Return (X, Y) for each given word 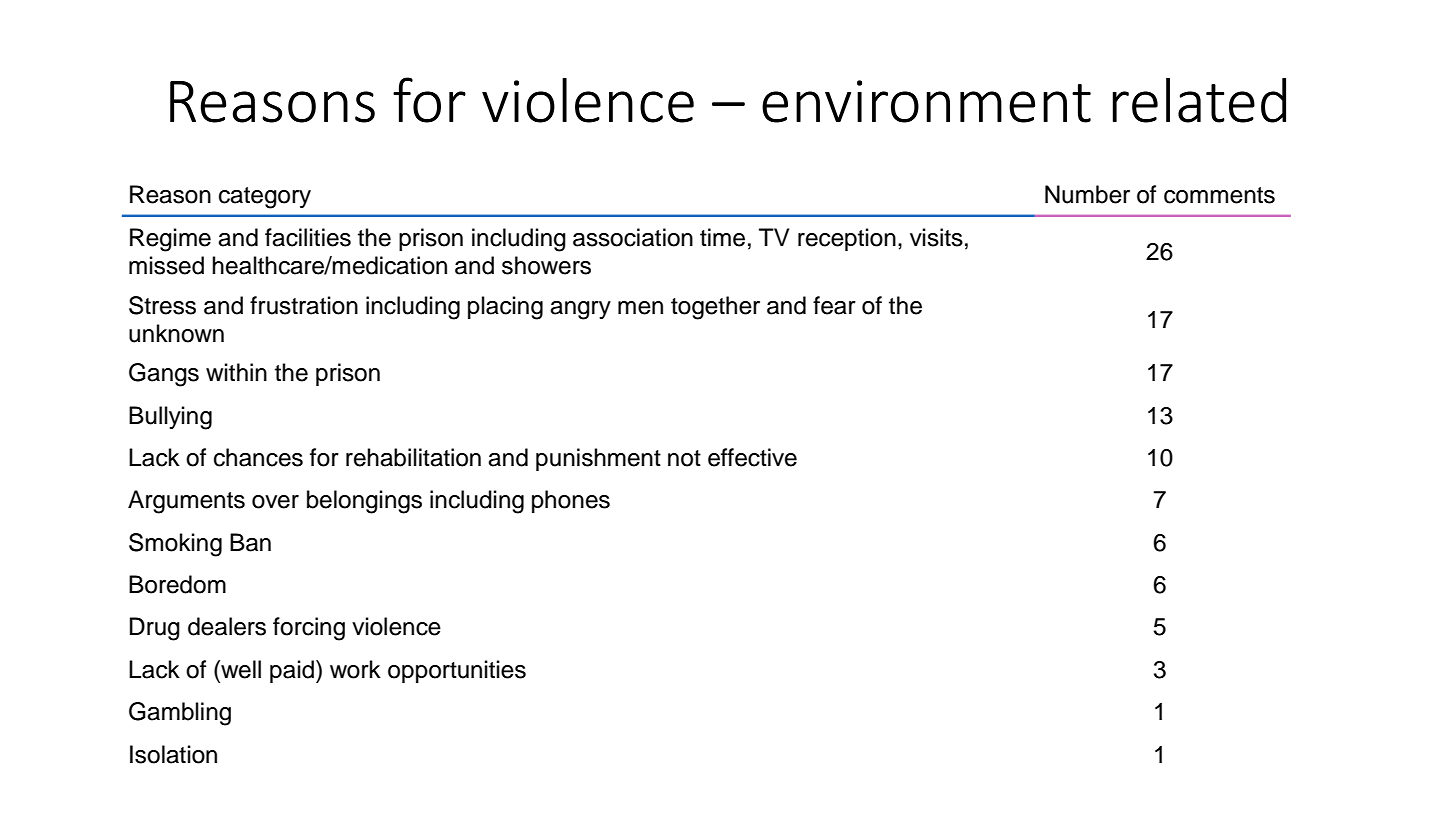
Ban (250, 542)
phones (571, 501)
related (1199, 100)
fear (834, 305)
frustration (304, 305)
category (265, 198)
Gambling (180, 714)
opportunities (457, 671)
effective (752, 457)
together (715, 308)
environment (926, 101)
